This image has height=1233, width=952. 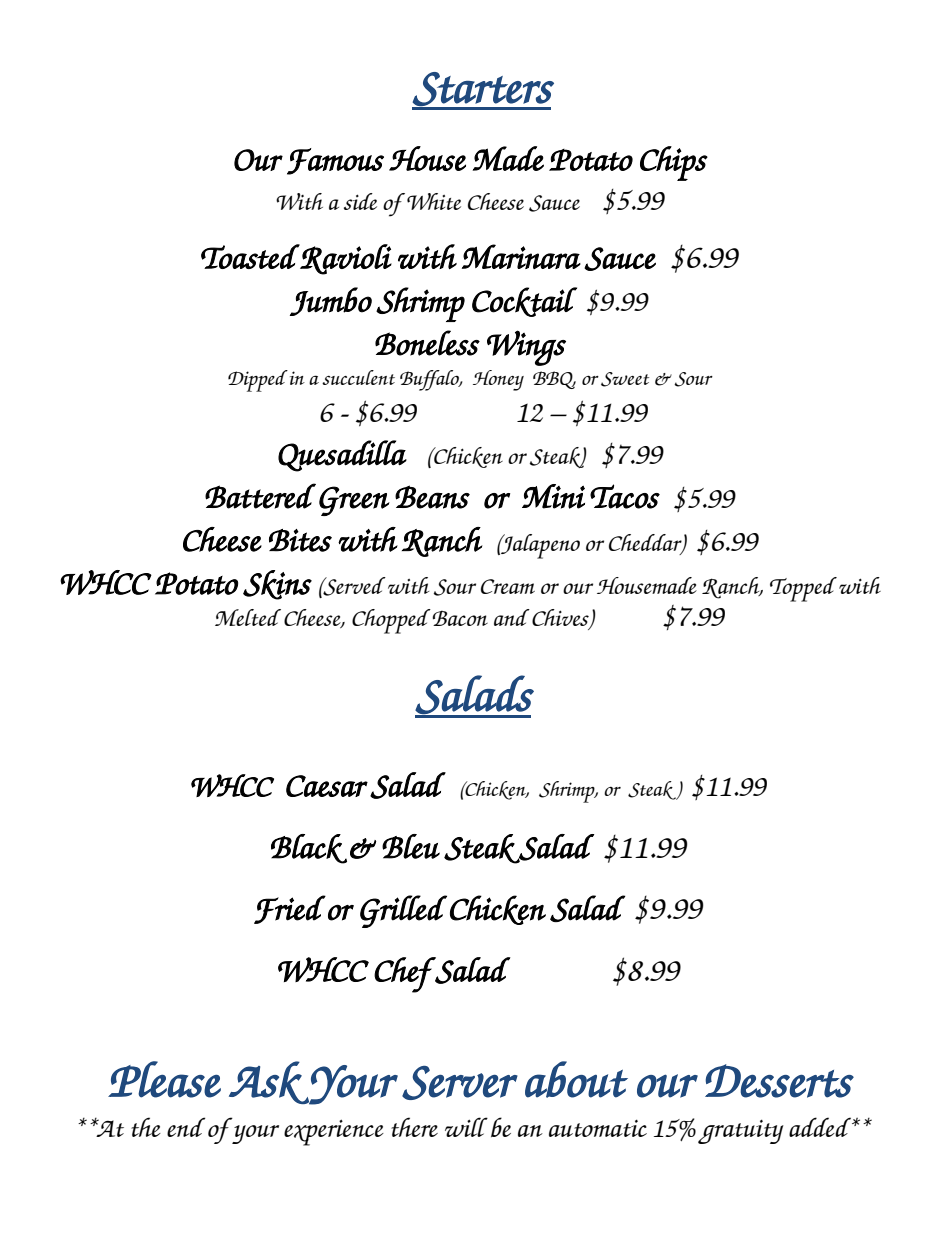 I want to click on Bacon, so click(x=460, y=618).
